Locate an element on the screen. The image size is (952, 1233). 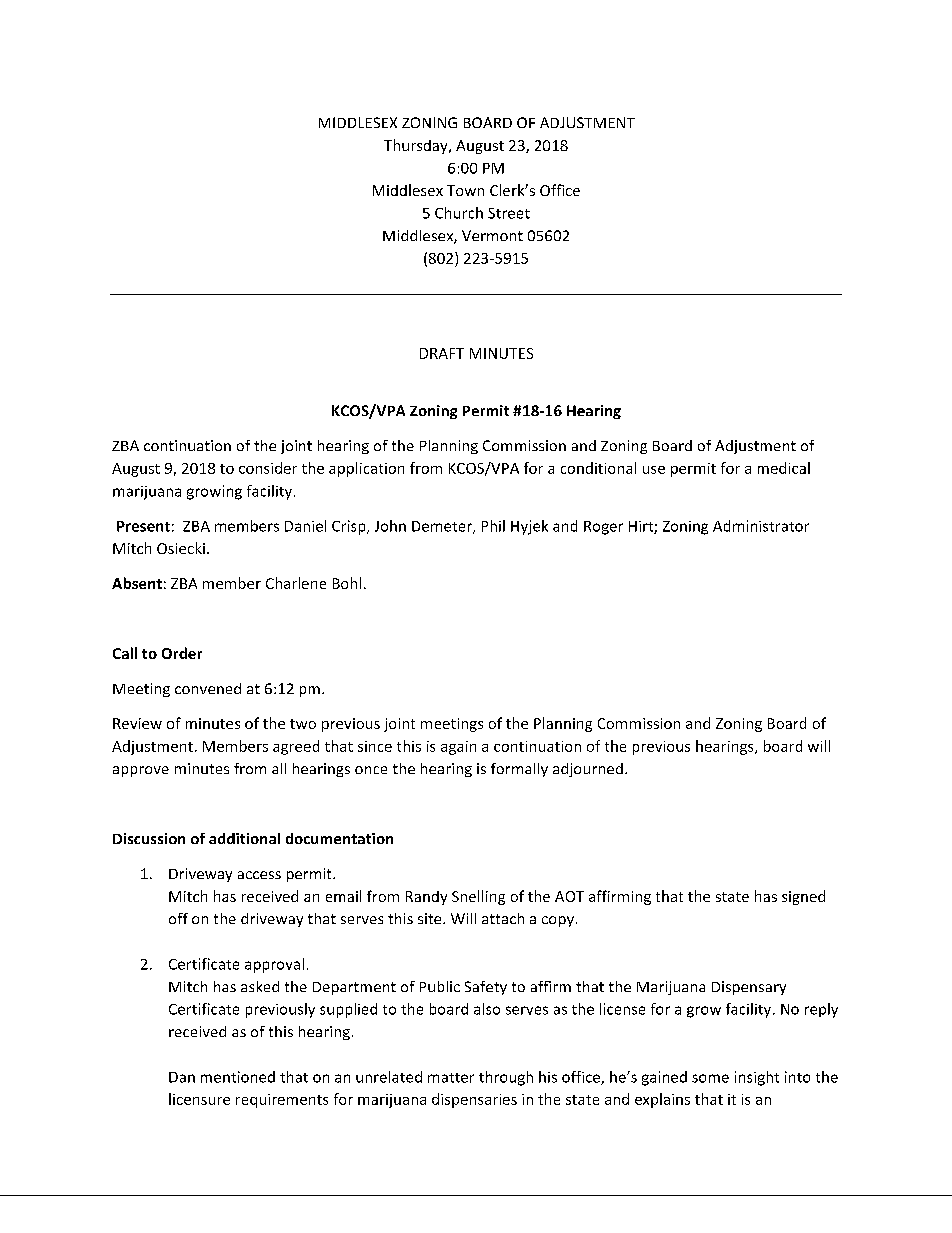
Administrator is located at coordinates (761, 526).
